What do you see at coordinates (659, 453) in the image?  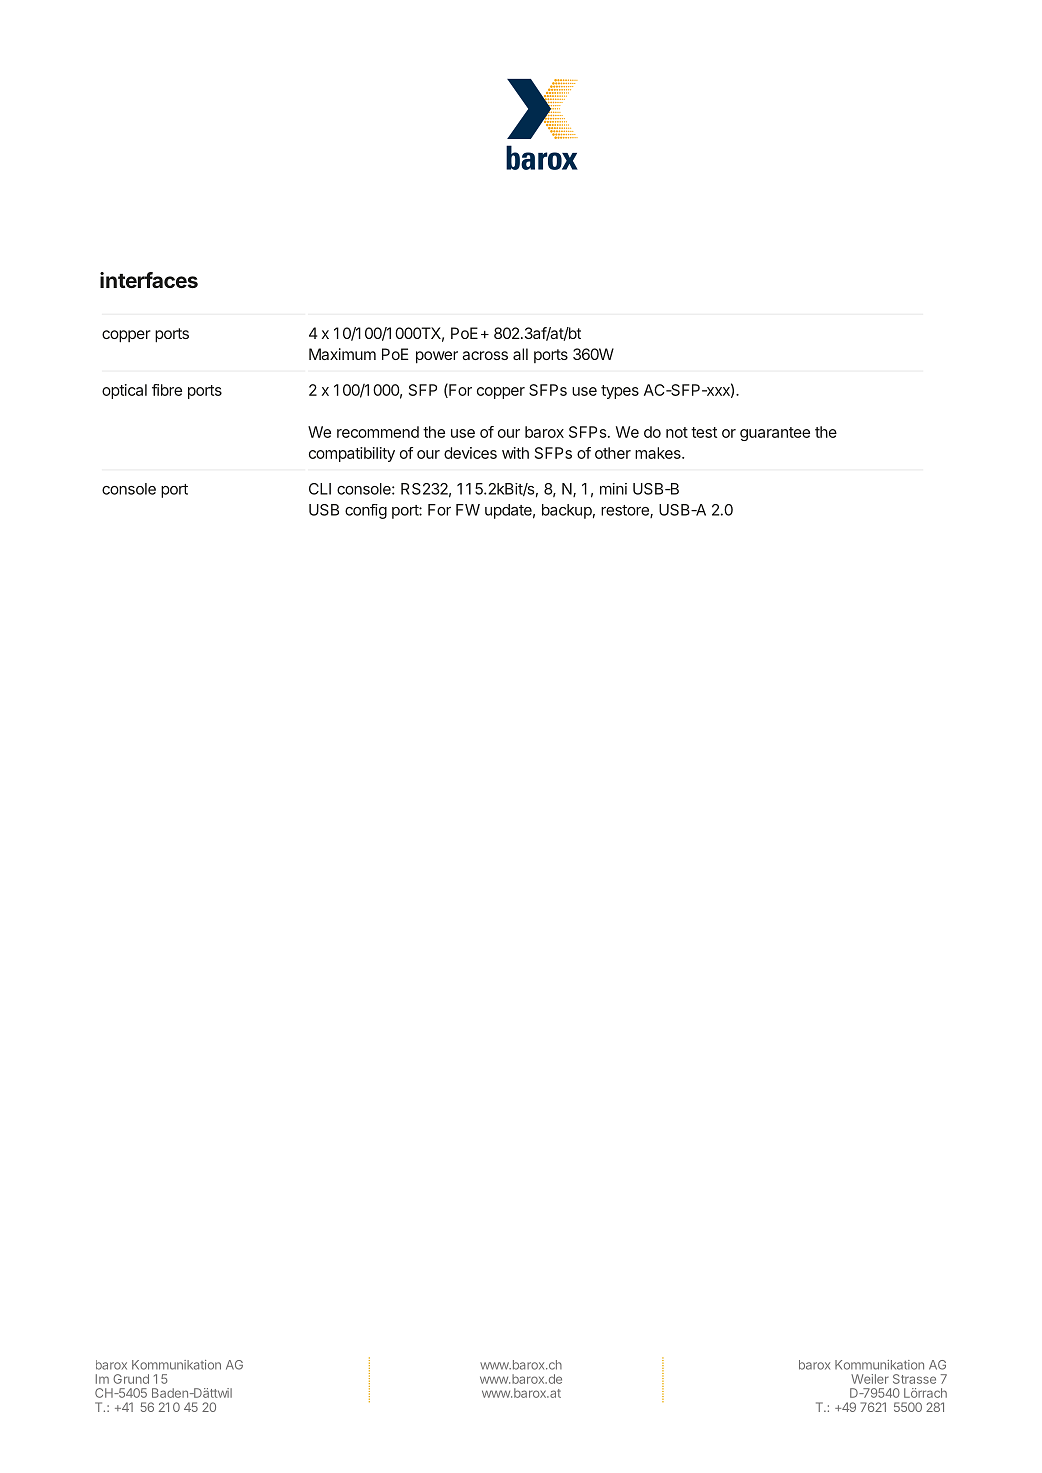 I see `makes` at bounding box center [659, 453].
